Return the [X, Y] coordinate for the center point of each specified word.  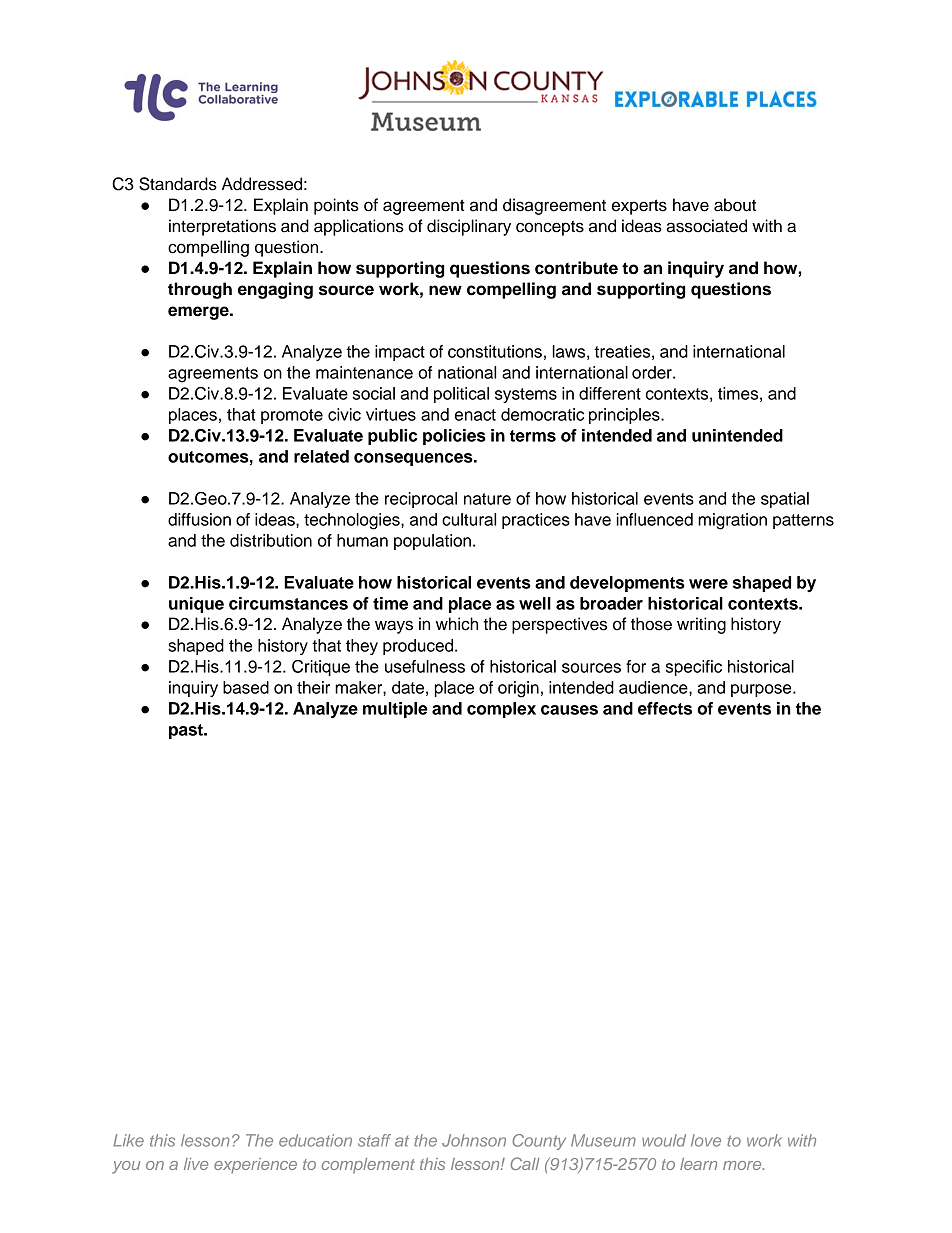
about [735, 205]
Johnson [474, 1140]
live [196, 1164]
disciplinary [469, 227]
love [706, 1140]
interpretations [222, 227]
